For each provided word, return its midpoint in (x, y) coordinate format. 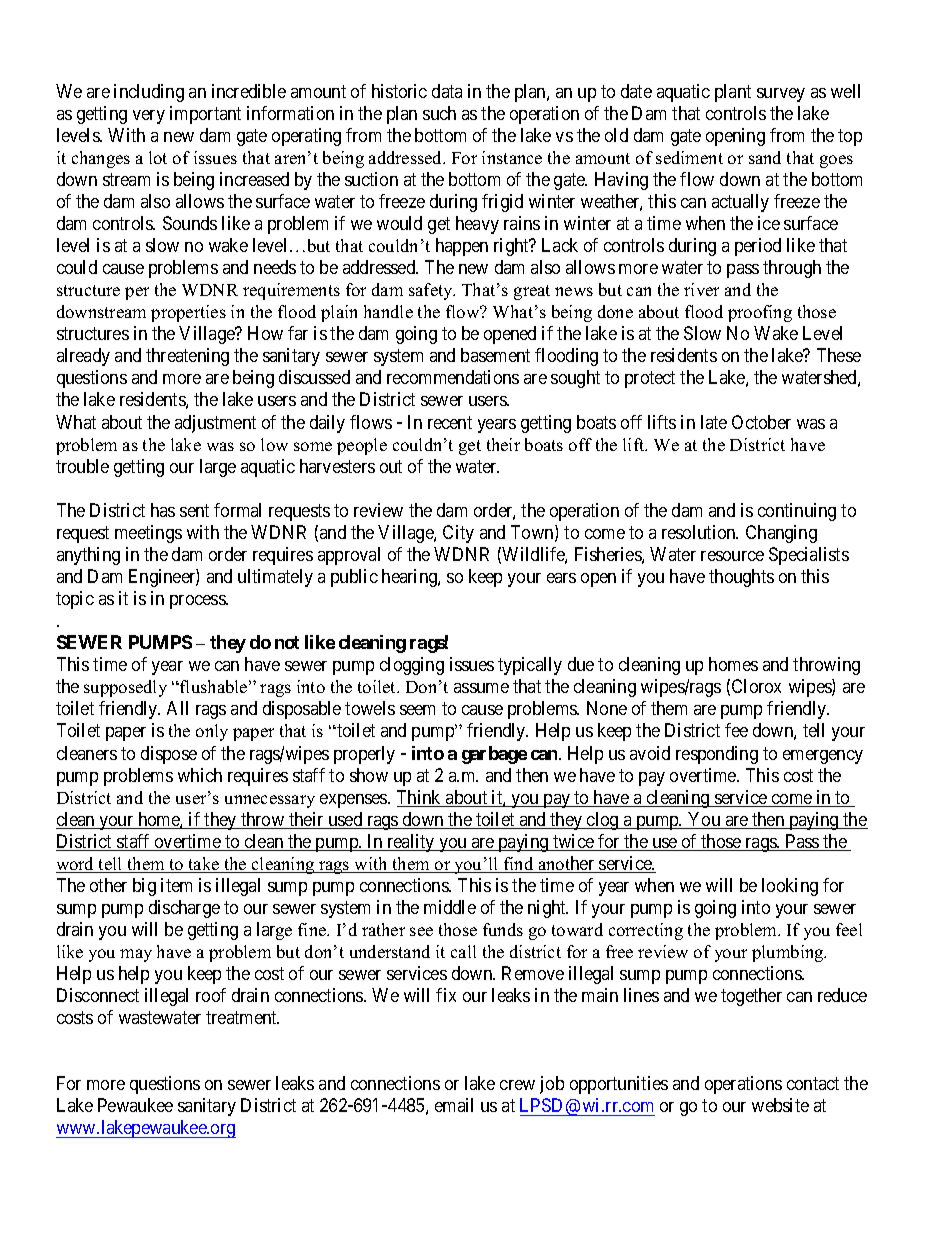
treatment (242, 1017)
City (458, 534)
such (439, 113)
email (454, 1105)
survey (781, 95)
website (780, 1105)
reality (411, 843)
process (198, 602)
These (839, 355)
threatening (187, 357)
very (149, 117)
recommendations (453, 377)
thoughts (741, 578)
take (204, 865)
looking (790, 887)
